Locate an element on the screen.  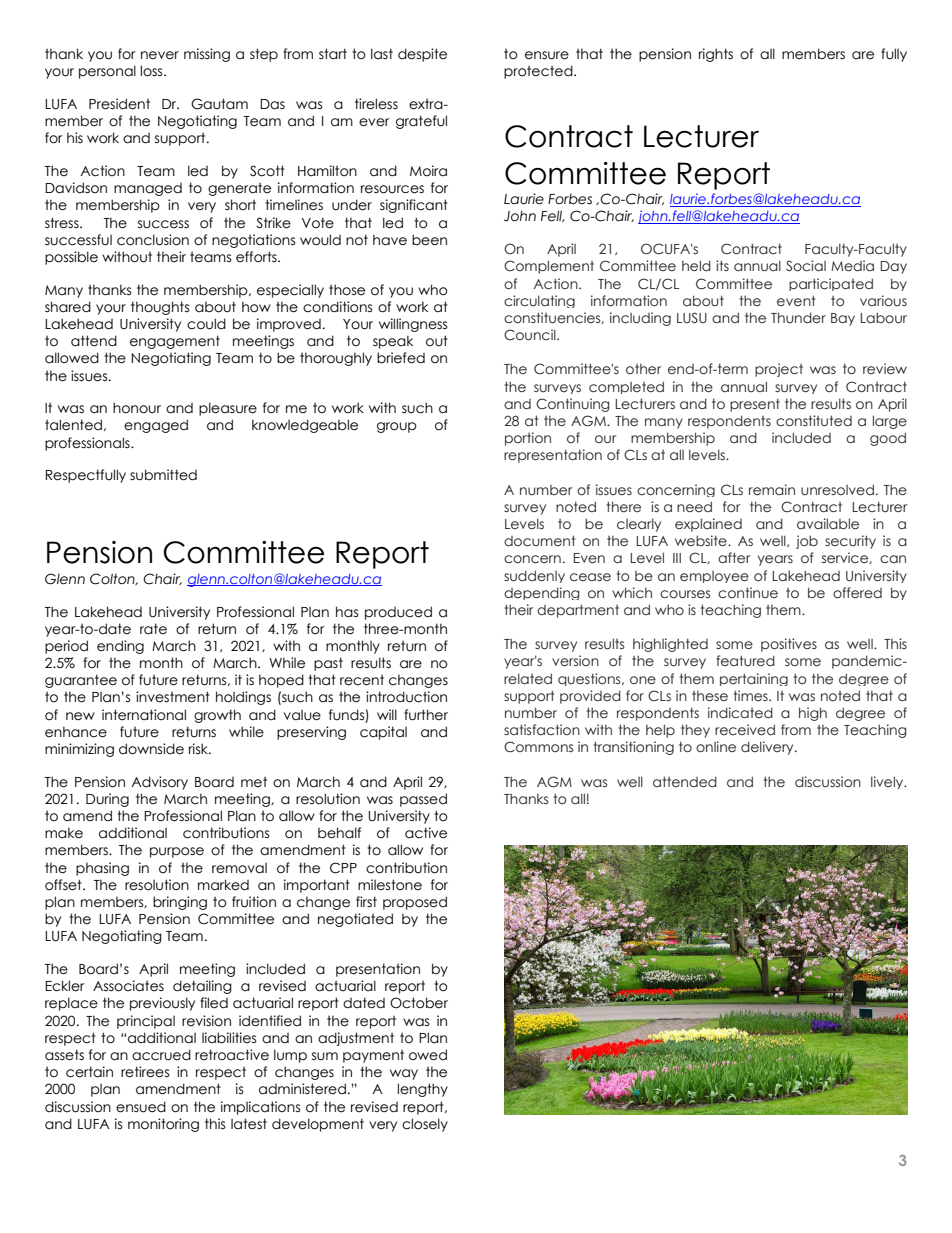
Commons is located at coordinates (538, 746).
